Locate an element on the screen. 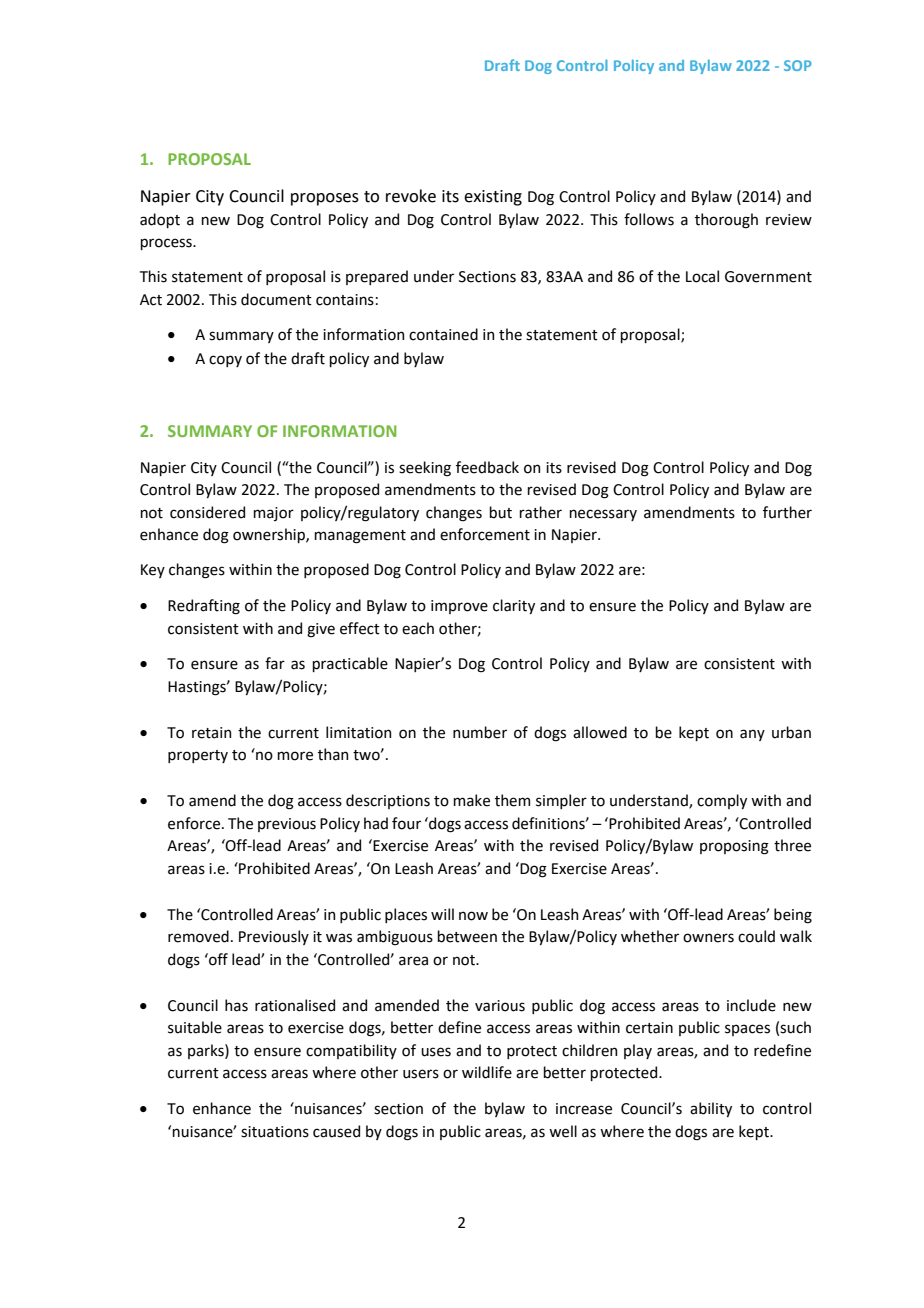 This screenshot has width=924, height=1308. comply is located at coordinates (722, 801).
